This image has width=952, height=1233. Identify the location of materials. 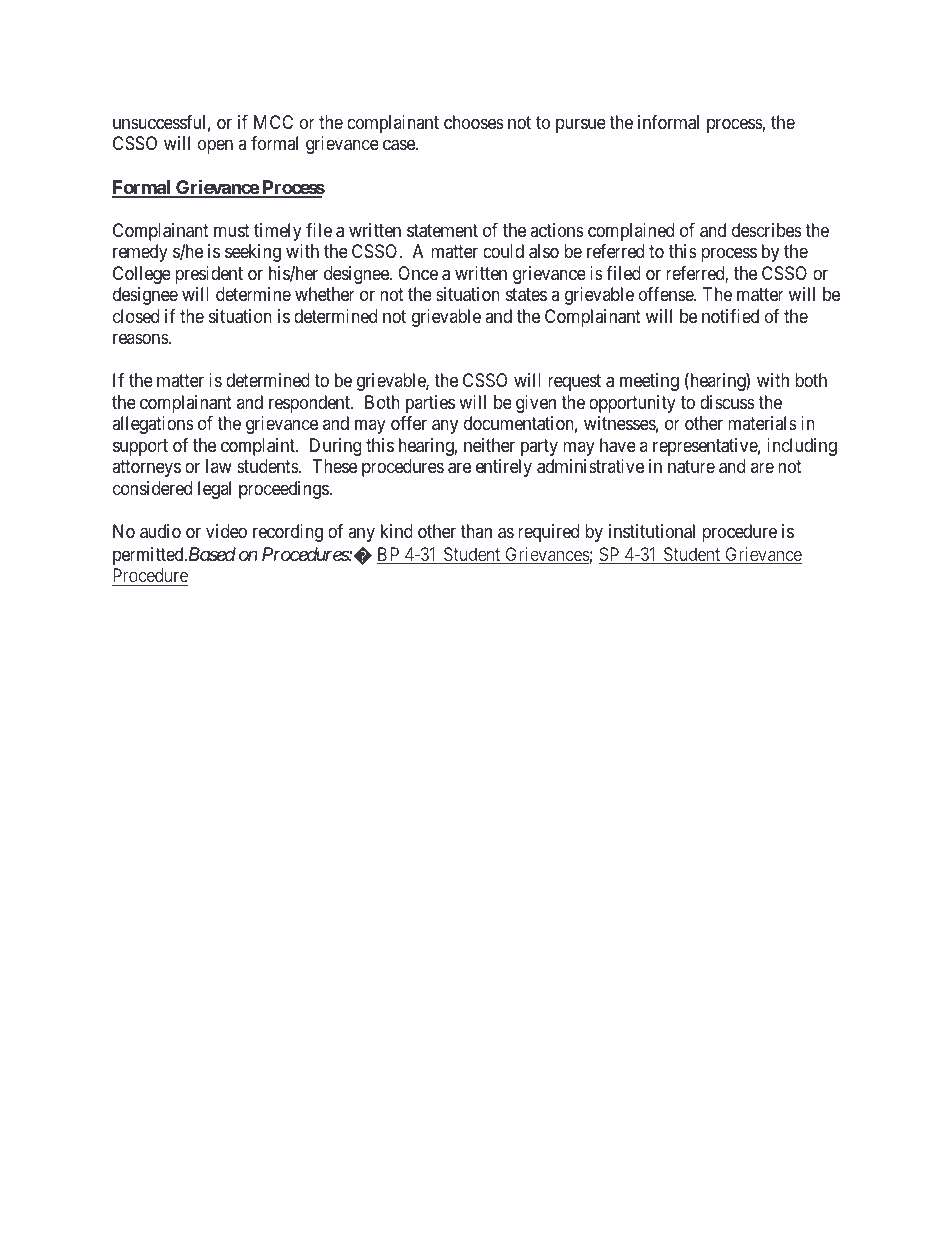
(762, 423).
